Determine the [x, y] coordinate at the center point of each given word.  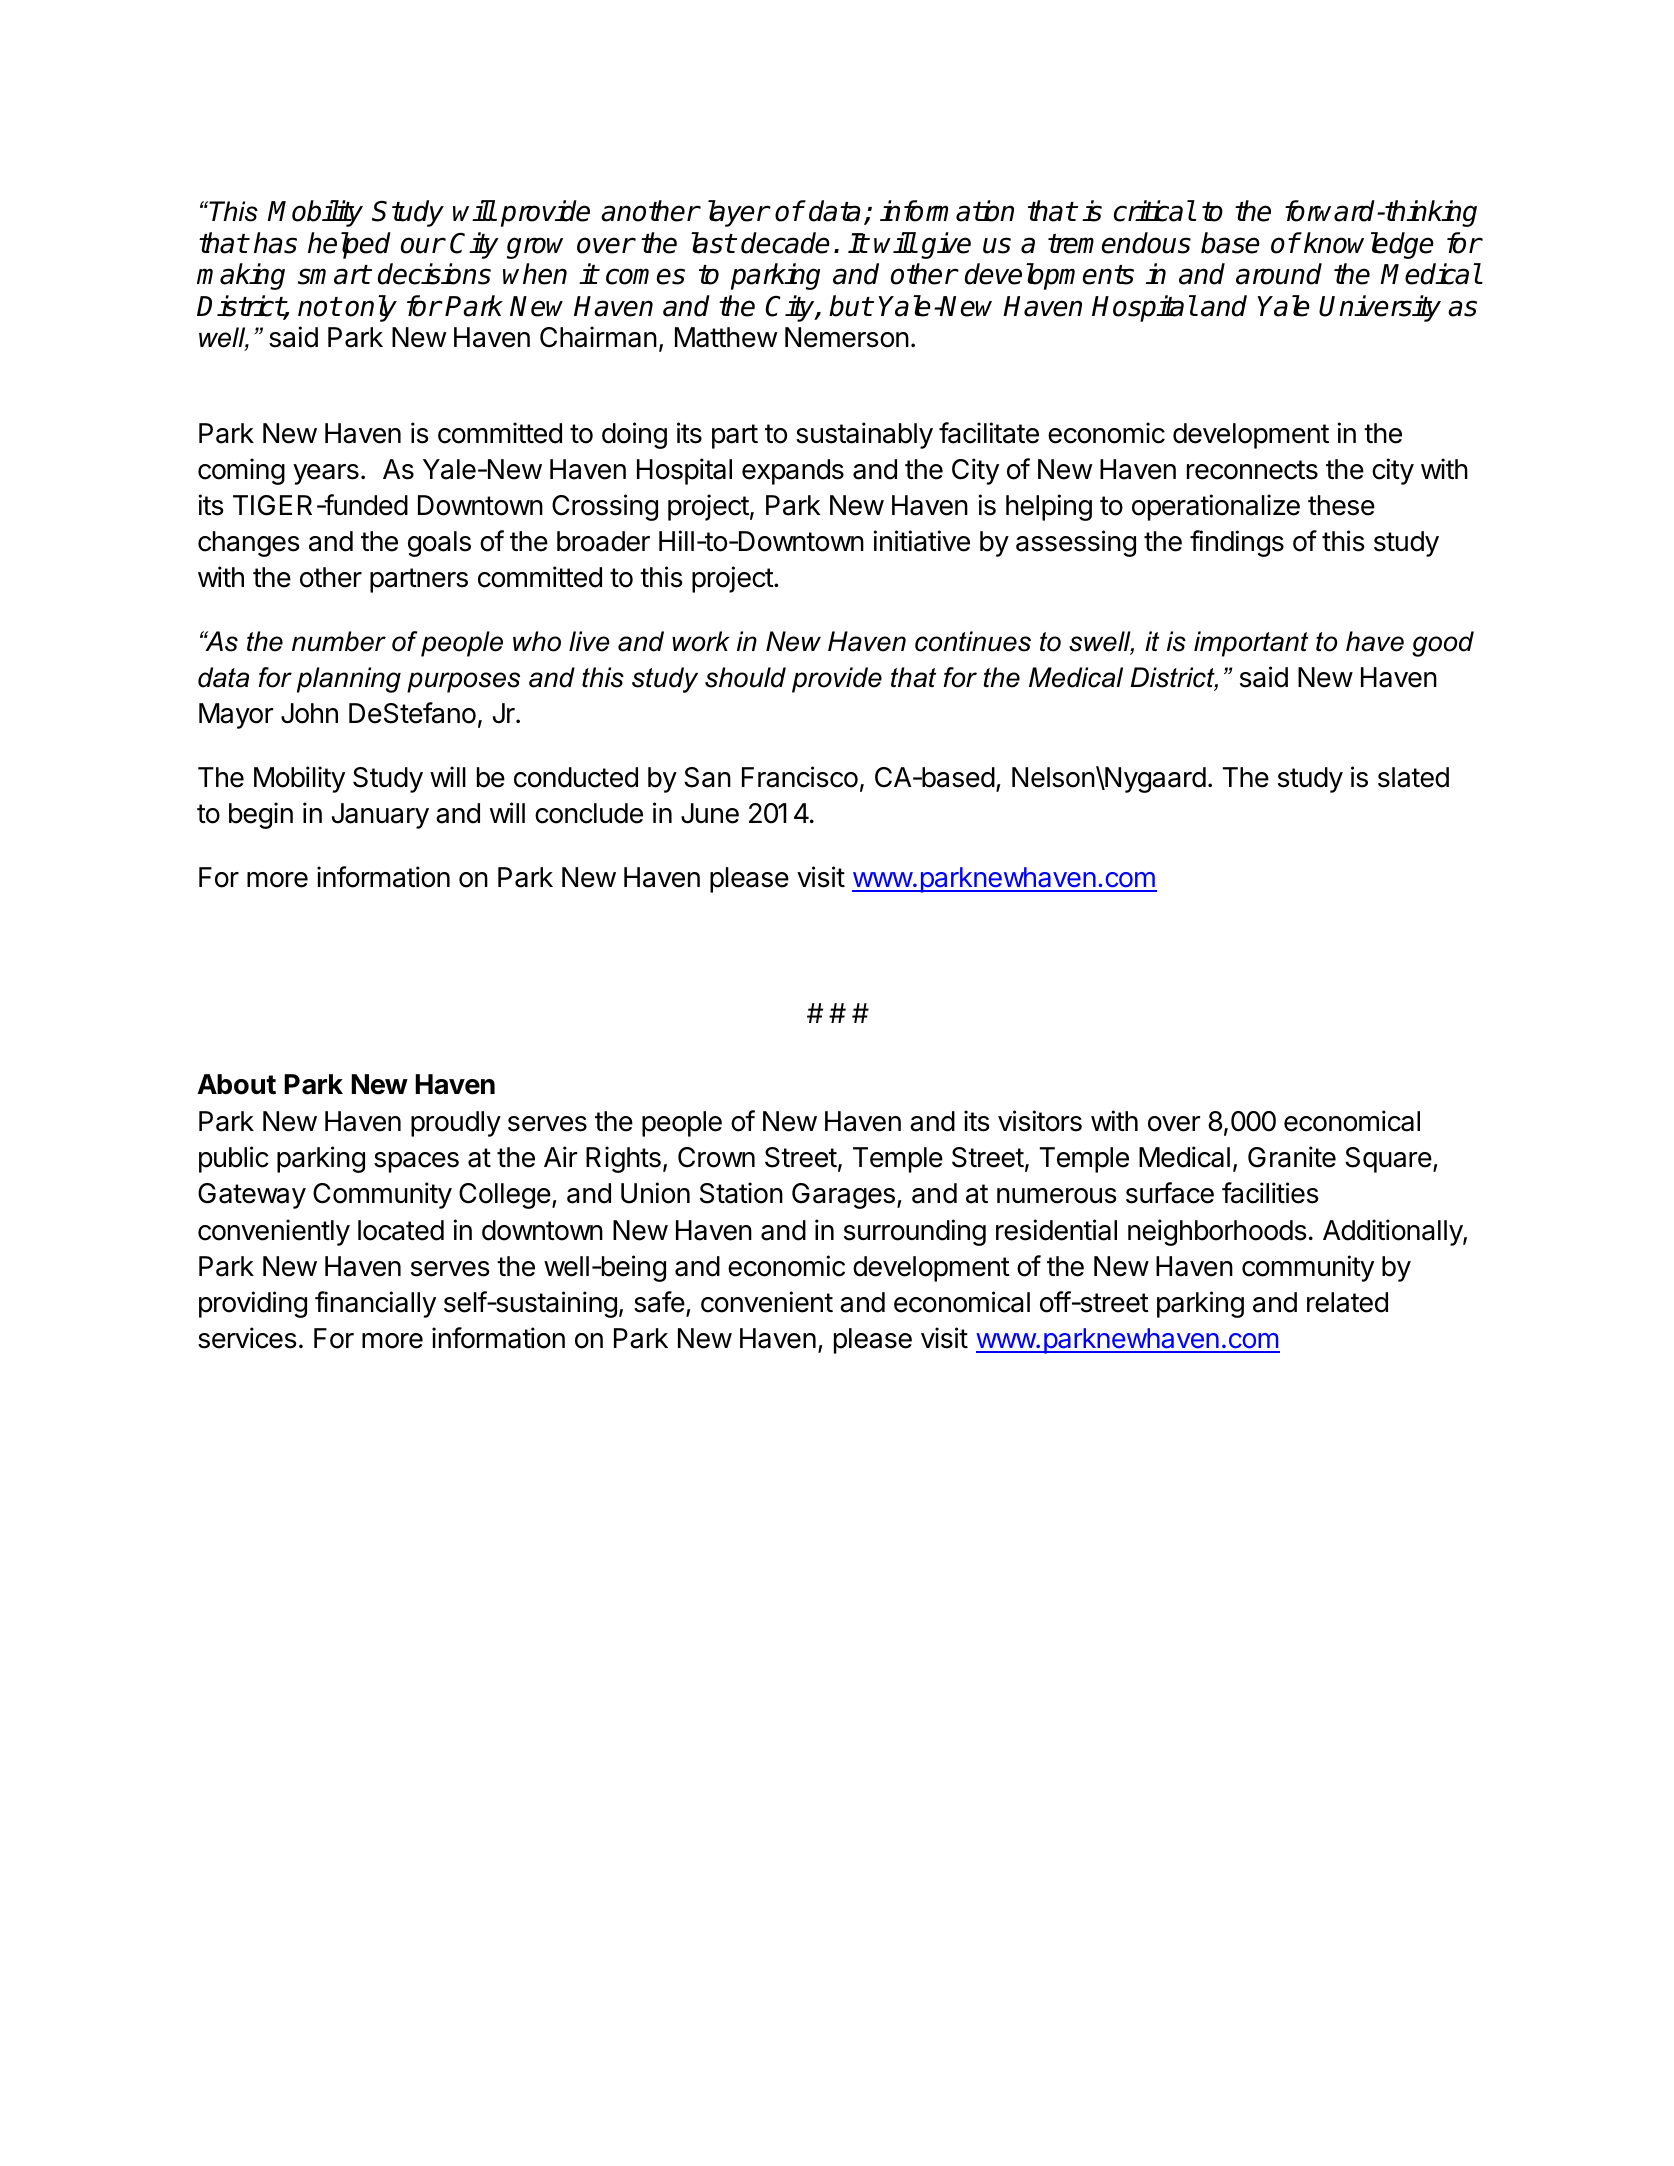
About [237, 1084]
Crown [716, 1157]
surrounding [915, 1232]
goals [439, 544]
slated [1413, 777]
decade [785, 243]
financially [375, 1304]
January [380, 816]
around [1279, 274]
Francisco [800, 777]
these [1341, 505]
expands [793, 472]
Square [1388, 1160]
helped [349, 245]
